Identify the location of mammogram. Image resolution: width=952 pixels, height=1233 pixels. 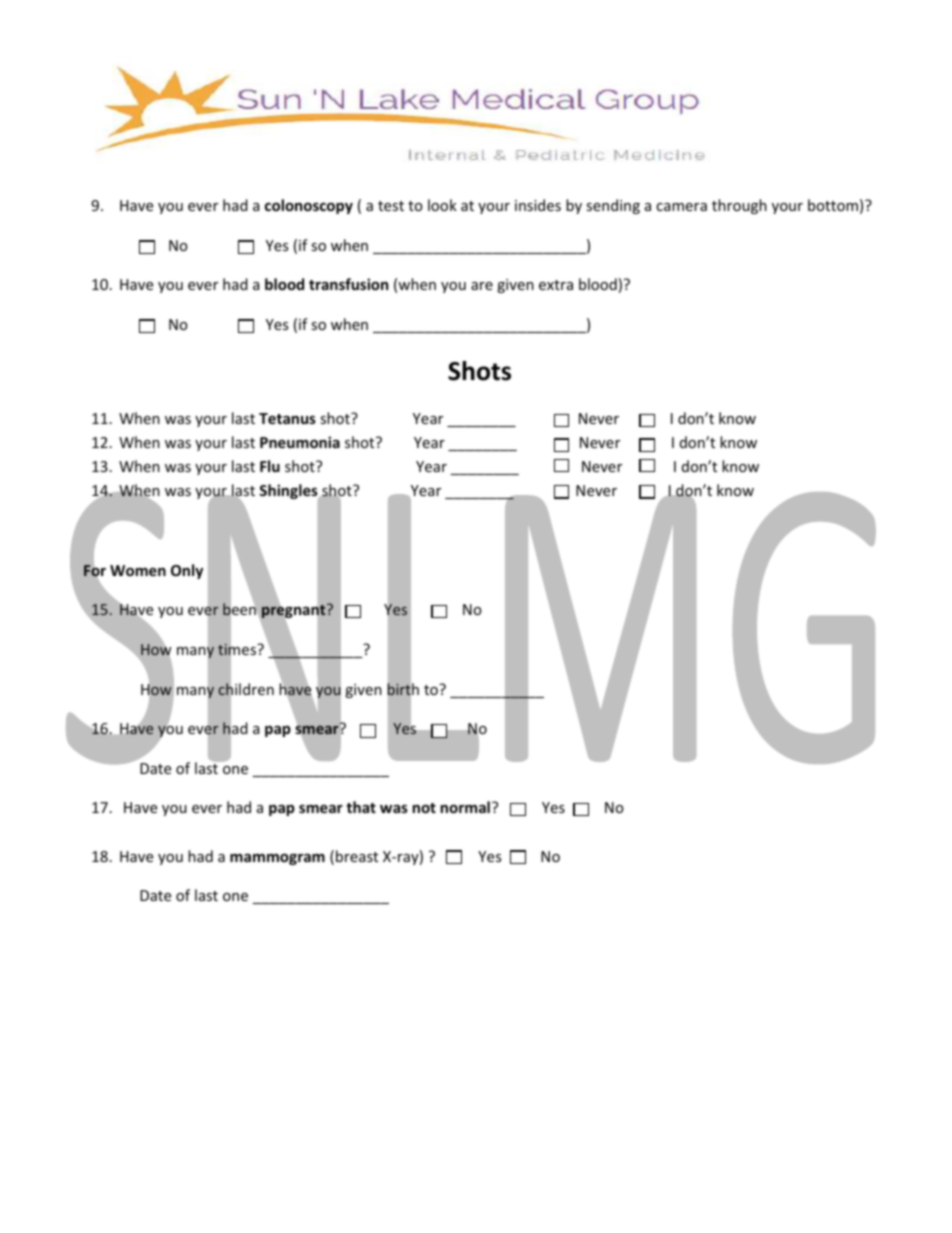
(277, 859).
